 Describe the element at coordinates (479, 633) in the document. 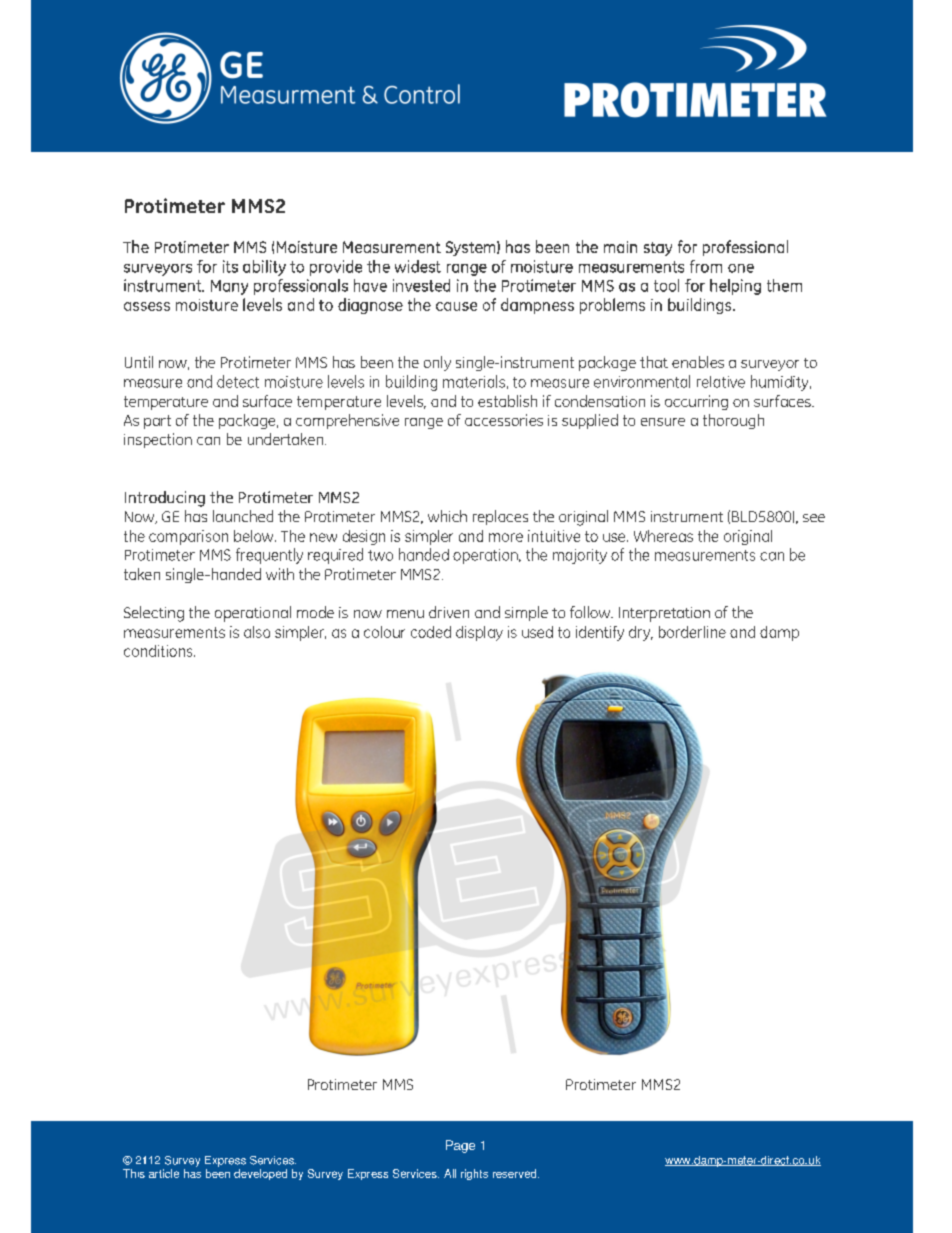

I see `display` at that location.
